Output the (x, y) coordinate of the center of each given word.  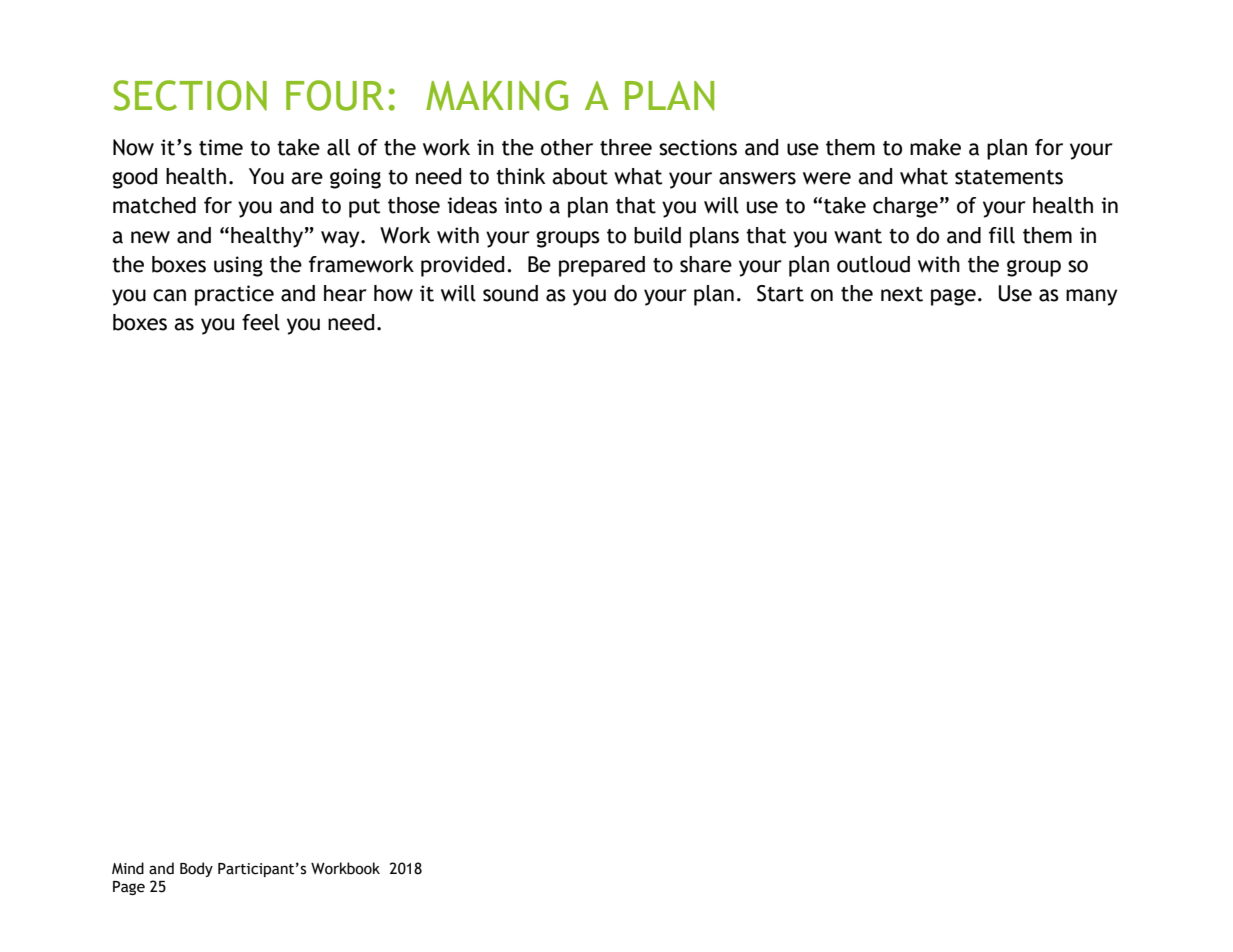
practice (234, 295)
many (1091, 297)
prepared (602, 266)
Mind (128, 868)
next (902, 294)
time (221, 147)
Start (780, 293)
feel (261, 322)
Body (196, 869)
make (935, 147)
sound (510, 293)
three (626, 147)
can (169, 295)
